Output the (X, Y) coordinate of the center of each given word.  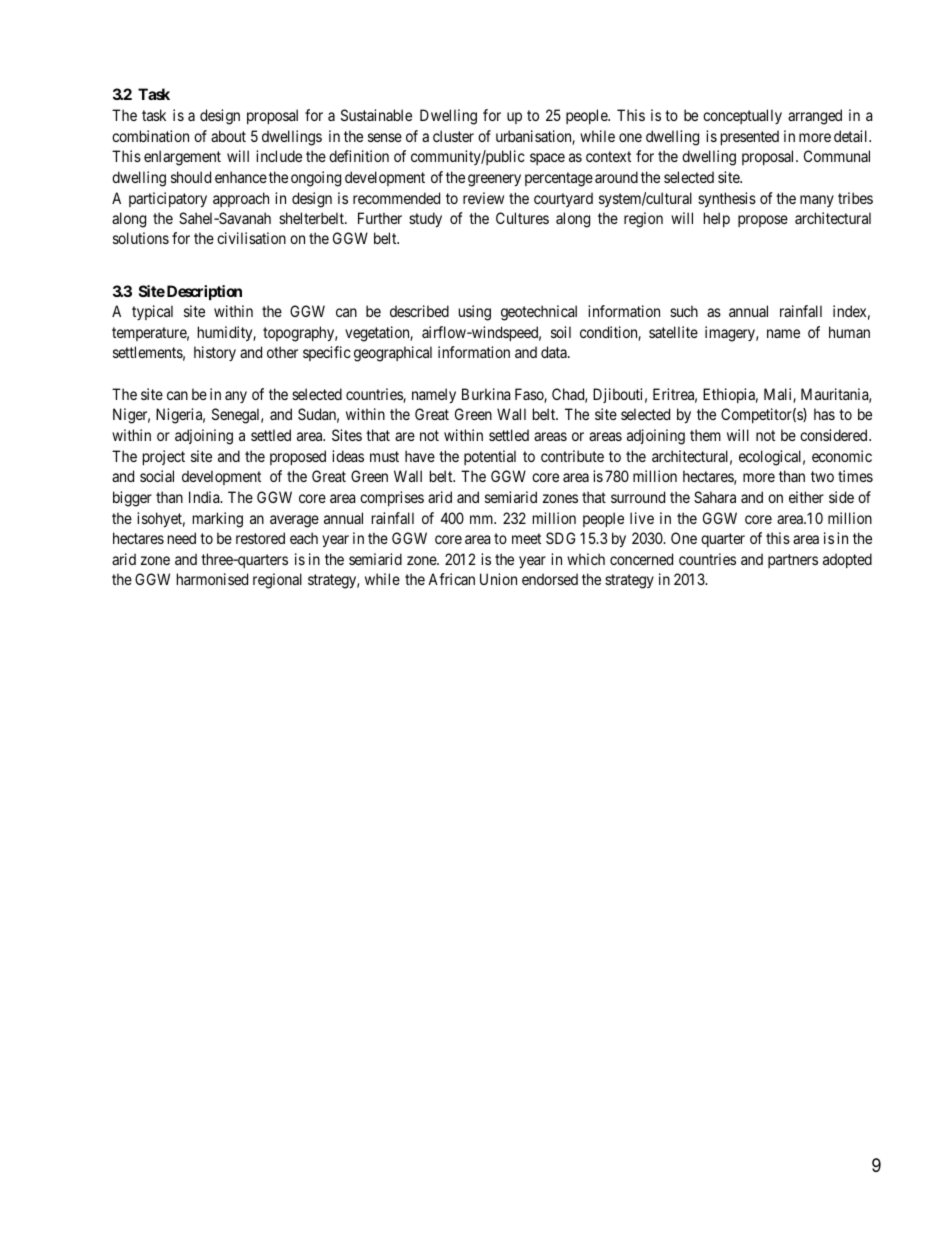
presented (750, 137)
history (215, 353)
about (228, 136)
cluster (453, 136)
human (849, 332)
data (555, 352)
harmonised (212, 579)
